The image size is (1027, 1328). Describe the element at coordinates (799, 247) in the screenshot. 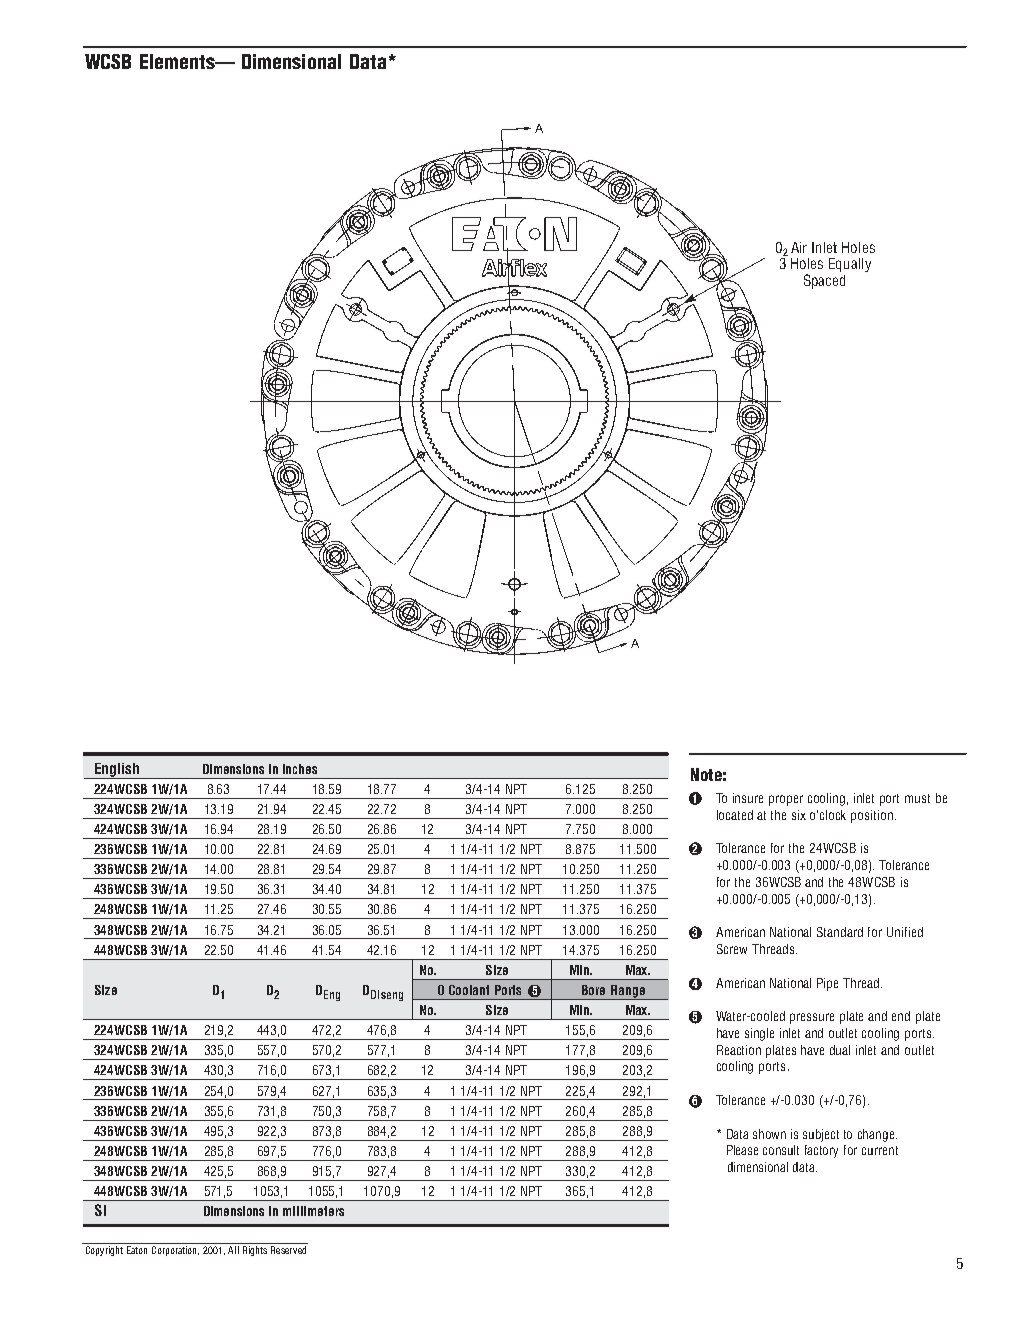

I see `Air` at that location.
